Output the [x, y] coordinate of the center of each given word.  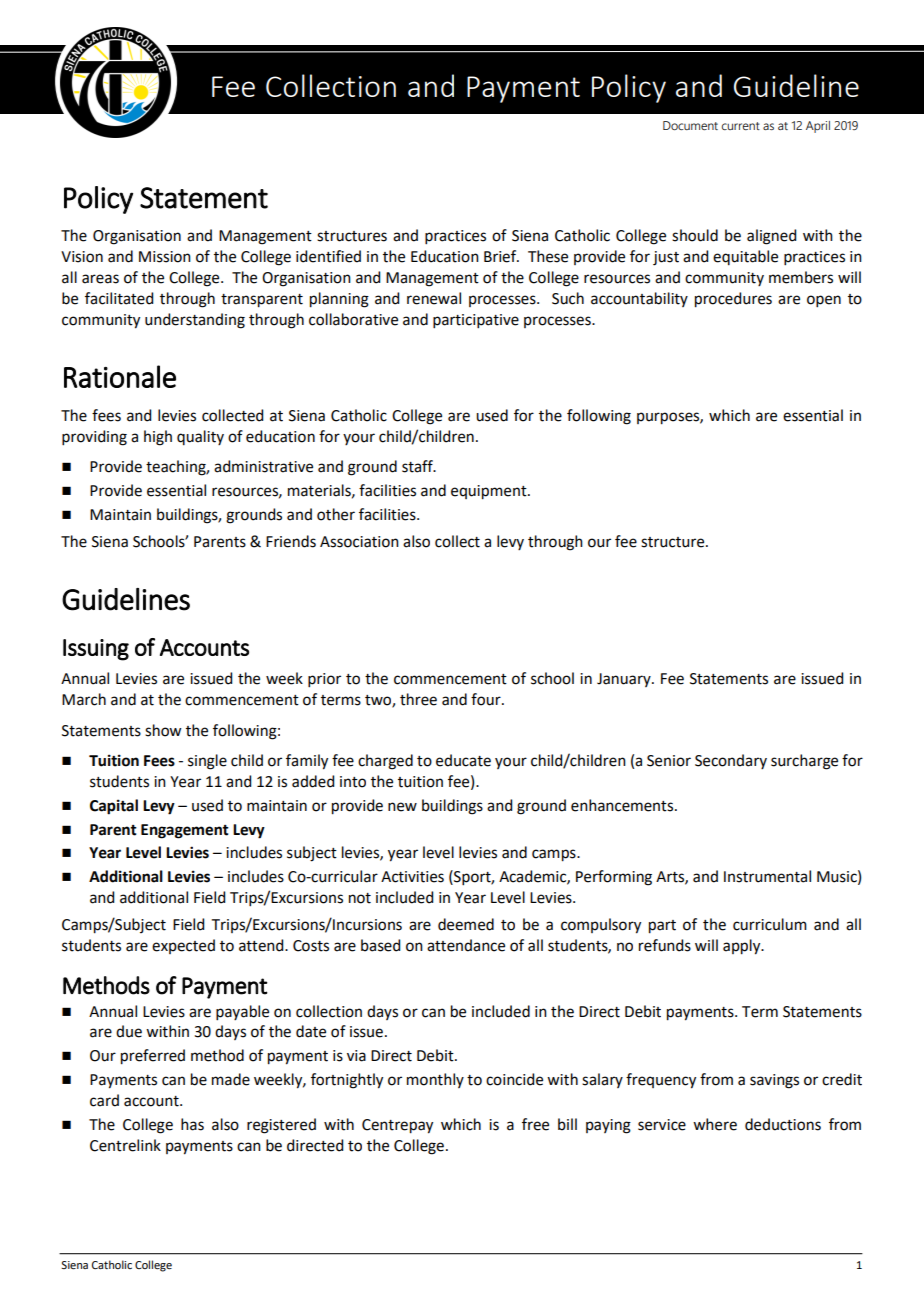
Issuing [96, 650]
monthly [435, 1080]
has [192, 1124]
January [625, 680]
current [741, 126]
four [487, 699]
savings [774, 1081]
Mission [165, 257]
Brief [501, 256]
